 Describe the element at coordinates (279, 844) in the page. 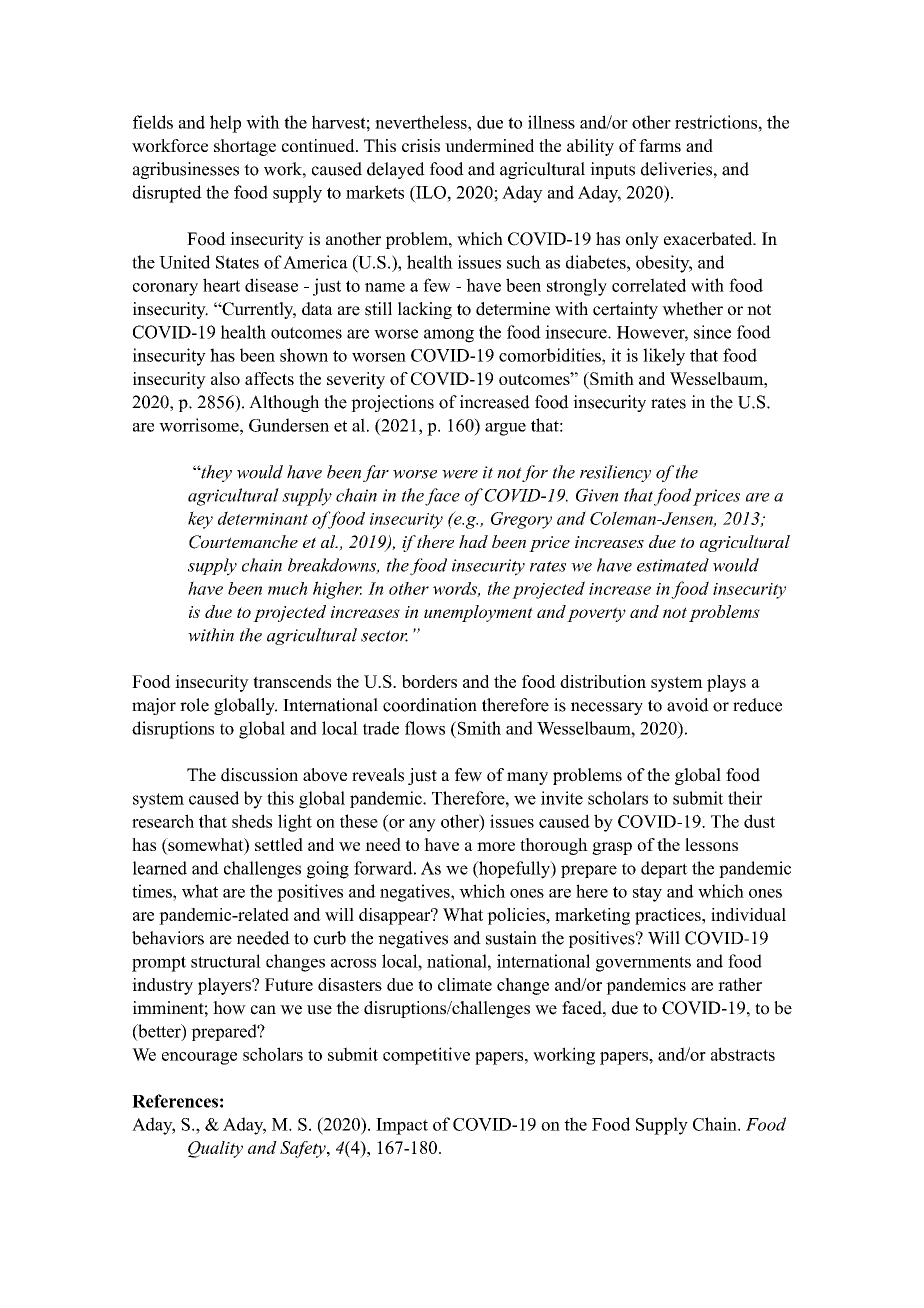

I see `settled` at that location.
